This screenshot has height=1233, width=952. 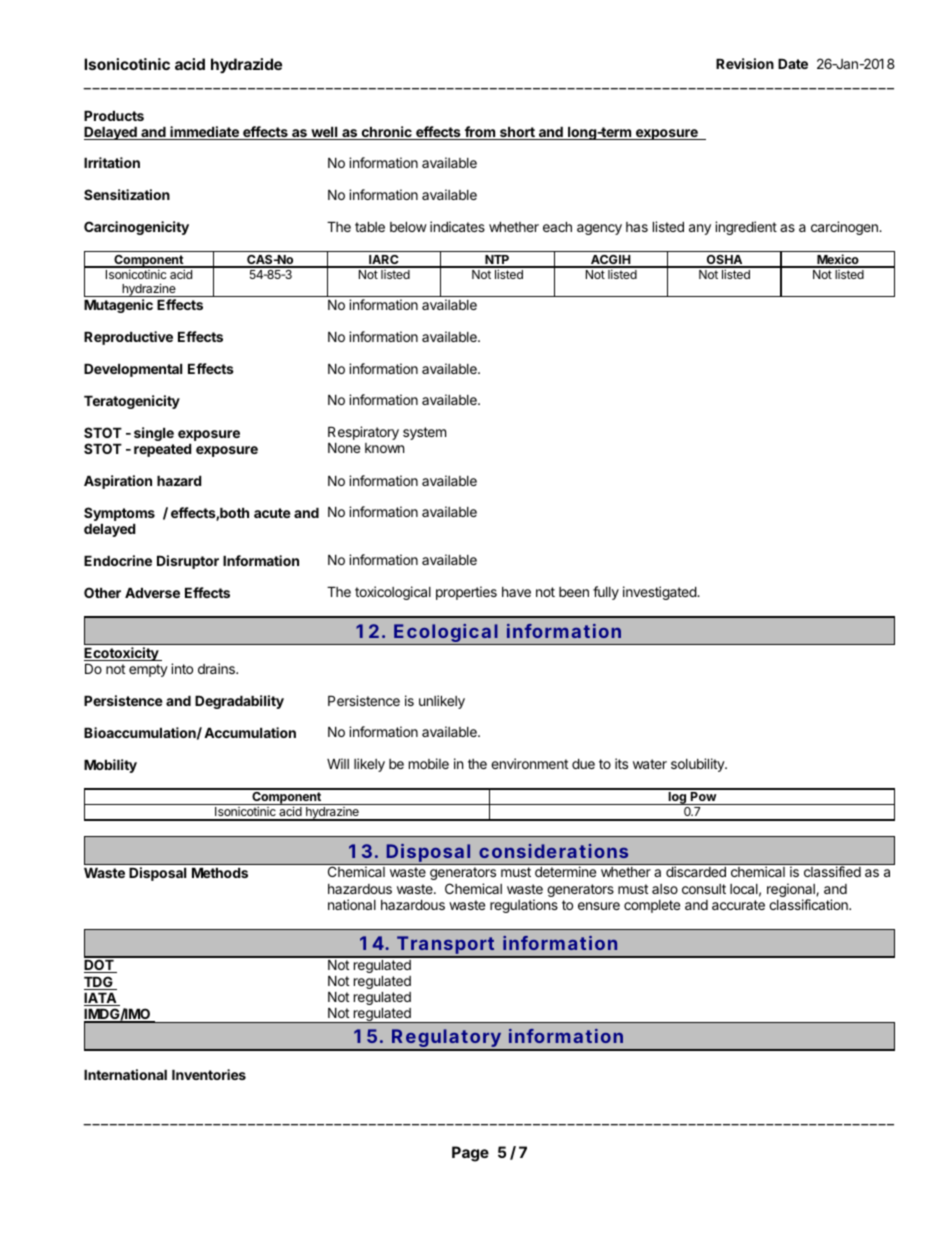 What do you see at coordinates (746, 228) in the screenshot?
I see `ingredient` at bounding box center [746, 228].
